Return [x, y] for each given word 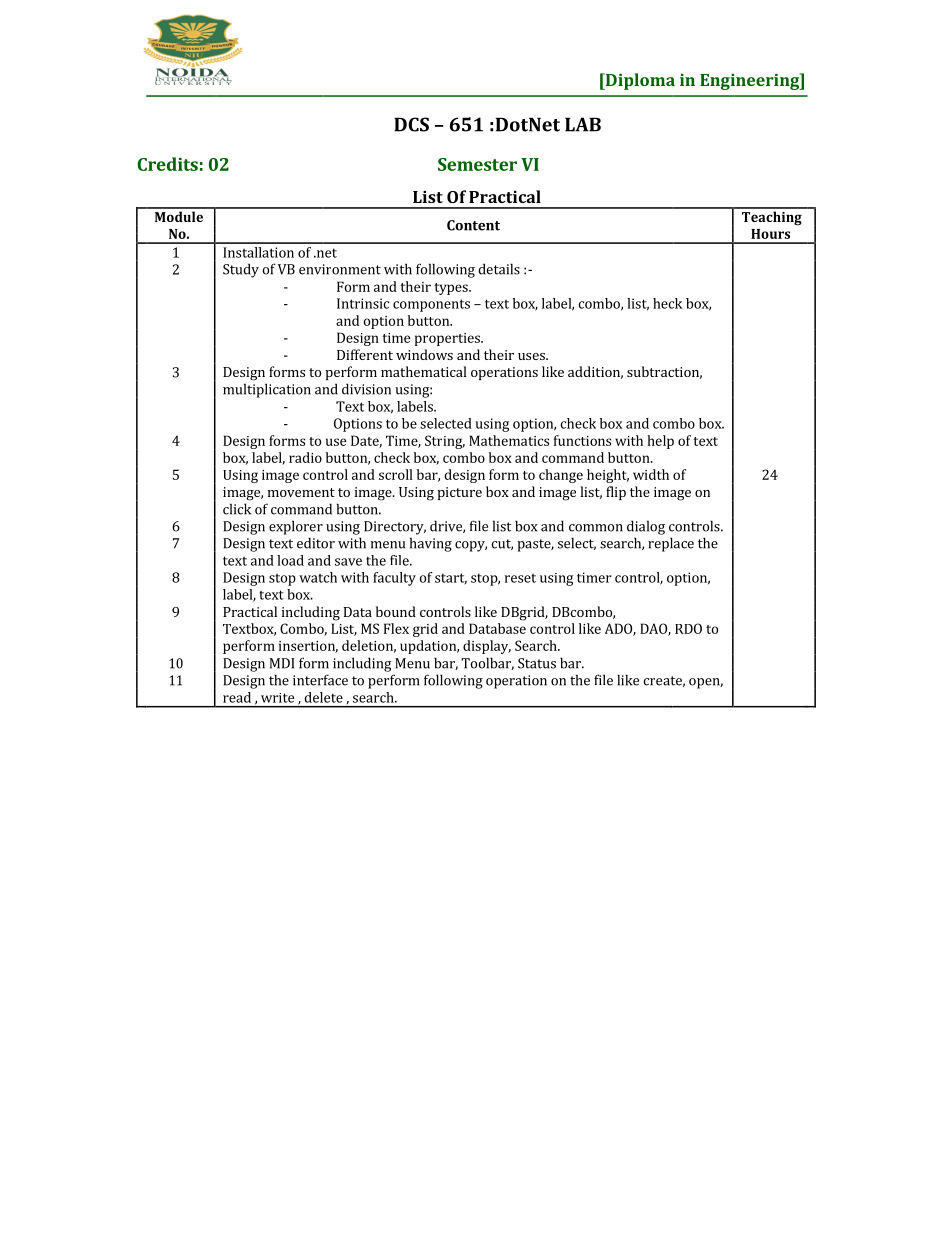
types [452, 289]
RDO [688, 628]
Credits [167, 164]
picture [459, 493]
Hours [770, 234]
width [651, 474]
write [277, 698]
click [237, 509]
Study [241, 270]
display [487, 647]
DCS [411, 124]
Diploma [639, 81]
